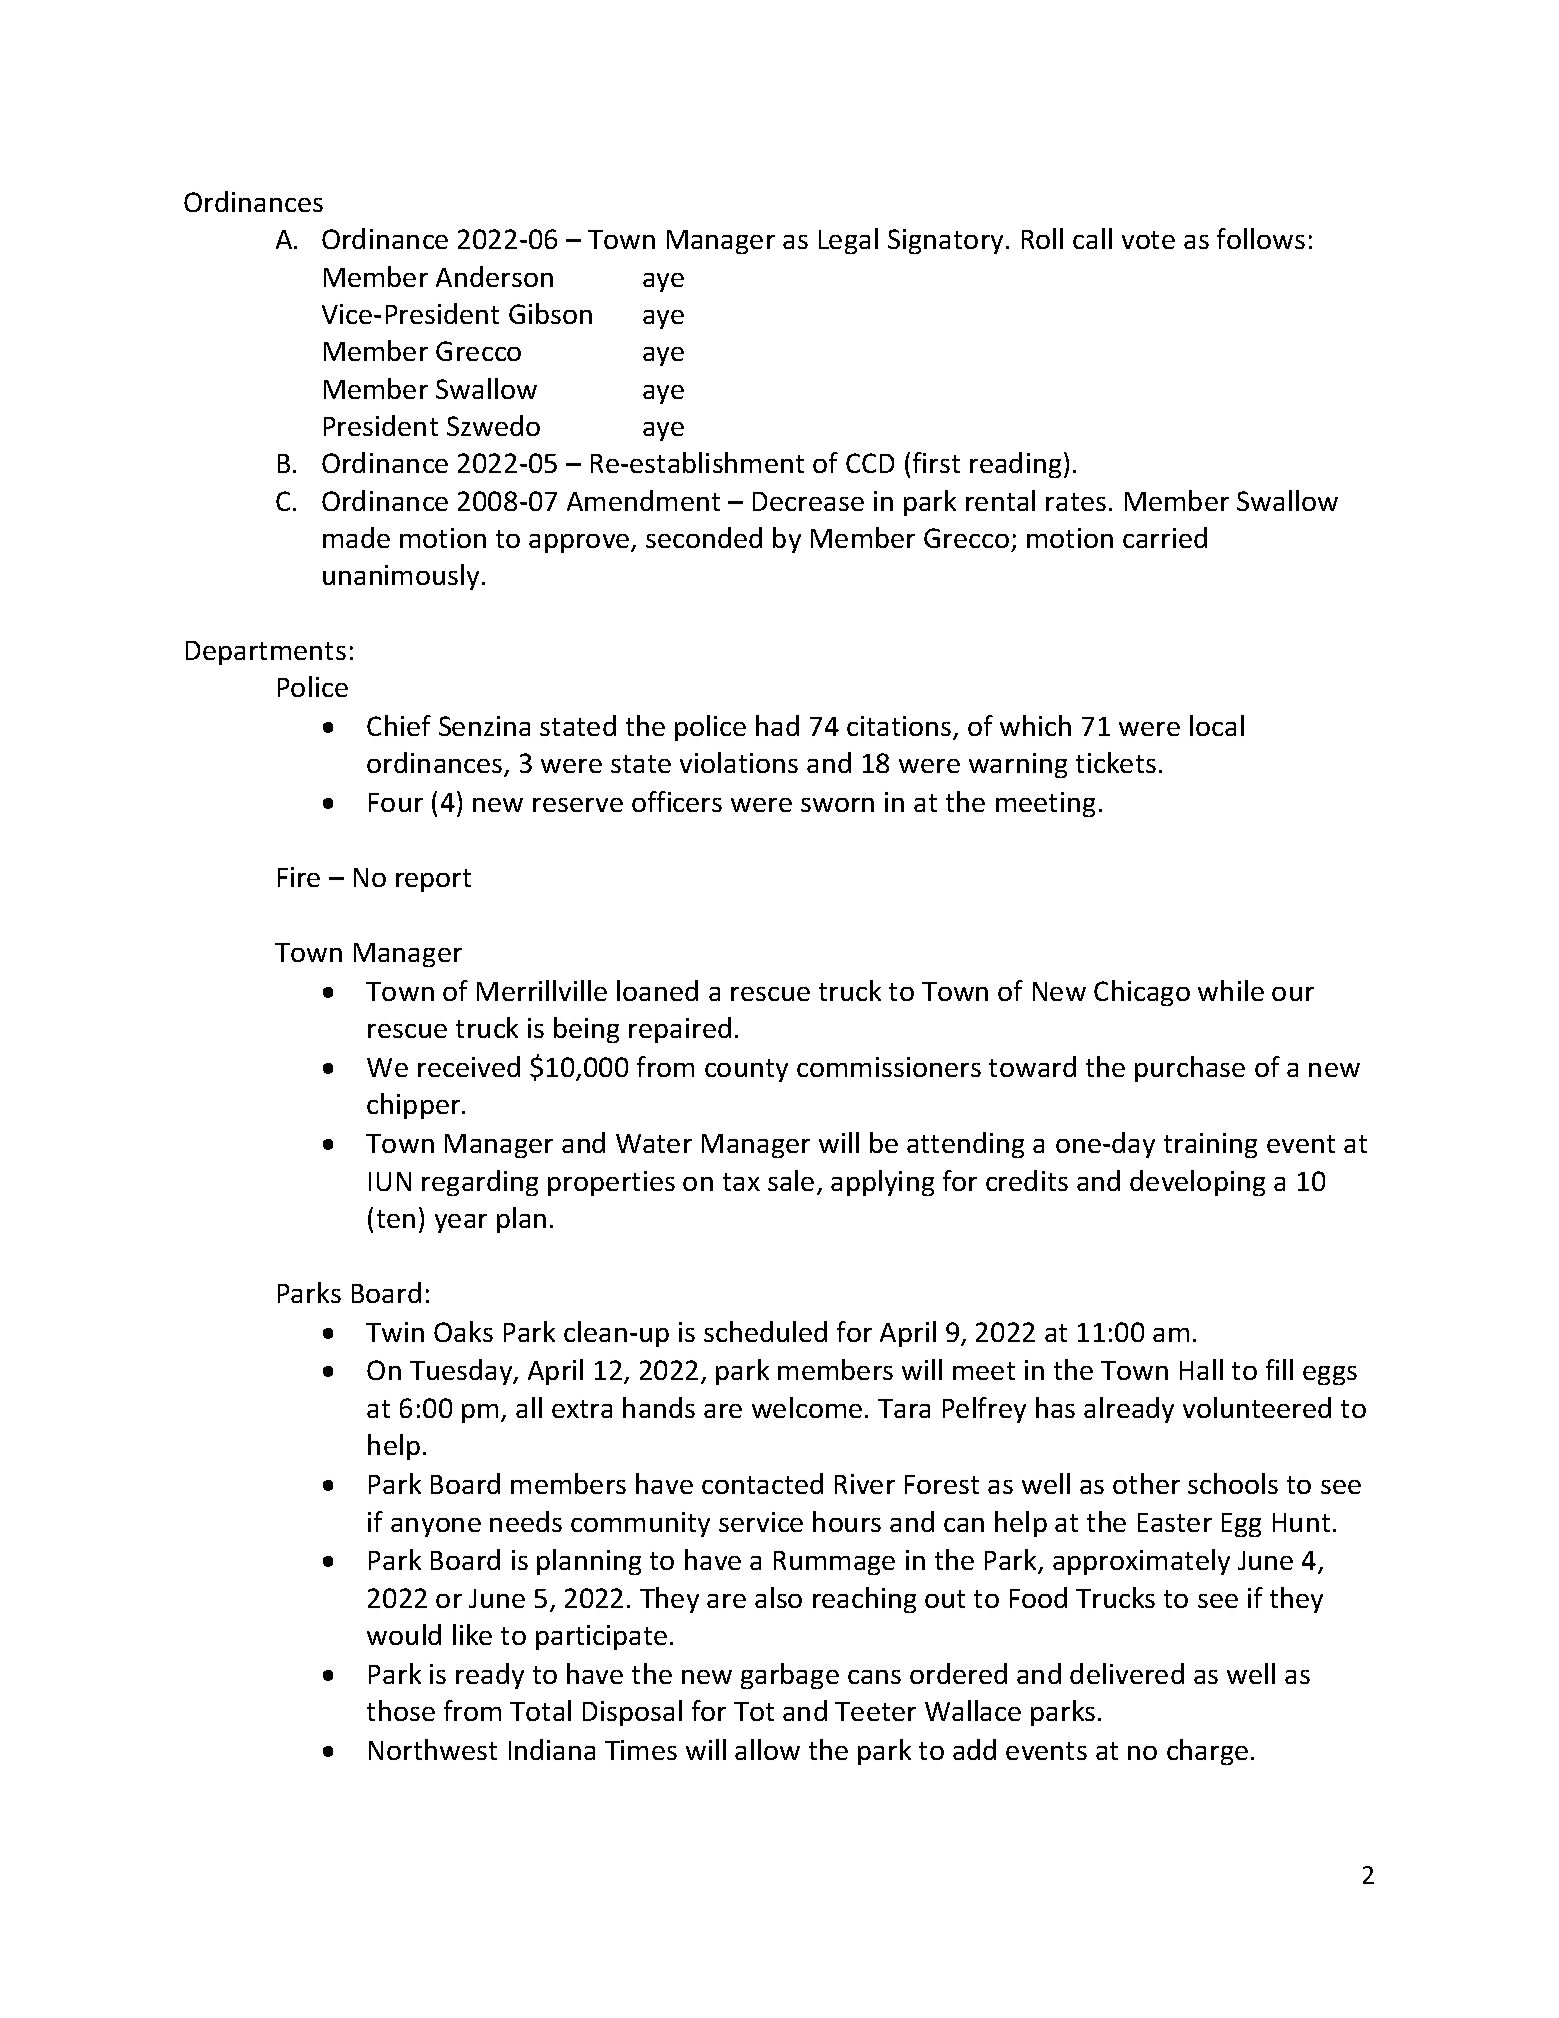 This screenshot has width=1559, height=2018. I want to click on county, so click(746, 1070).
